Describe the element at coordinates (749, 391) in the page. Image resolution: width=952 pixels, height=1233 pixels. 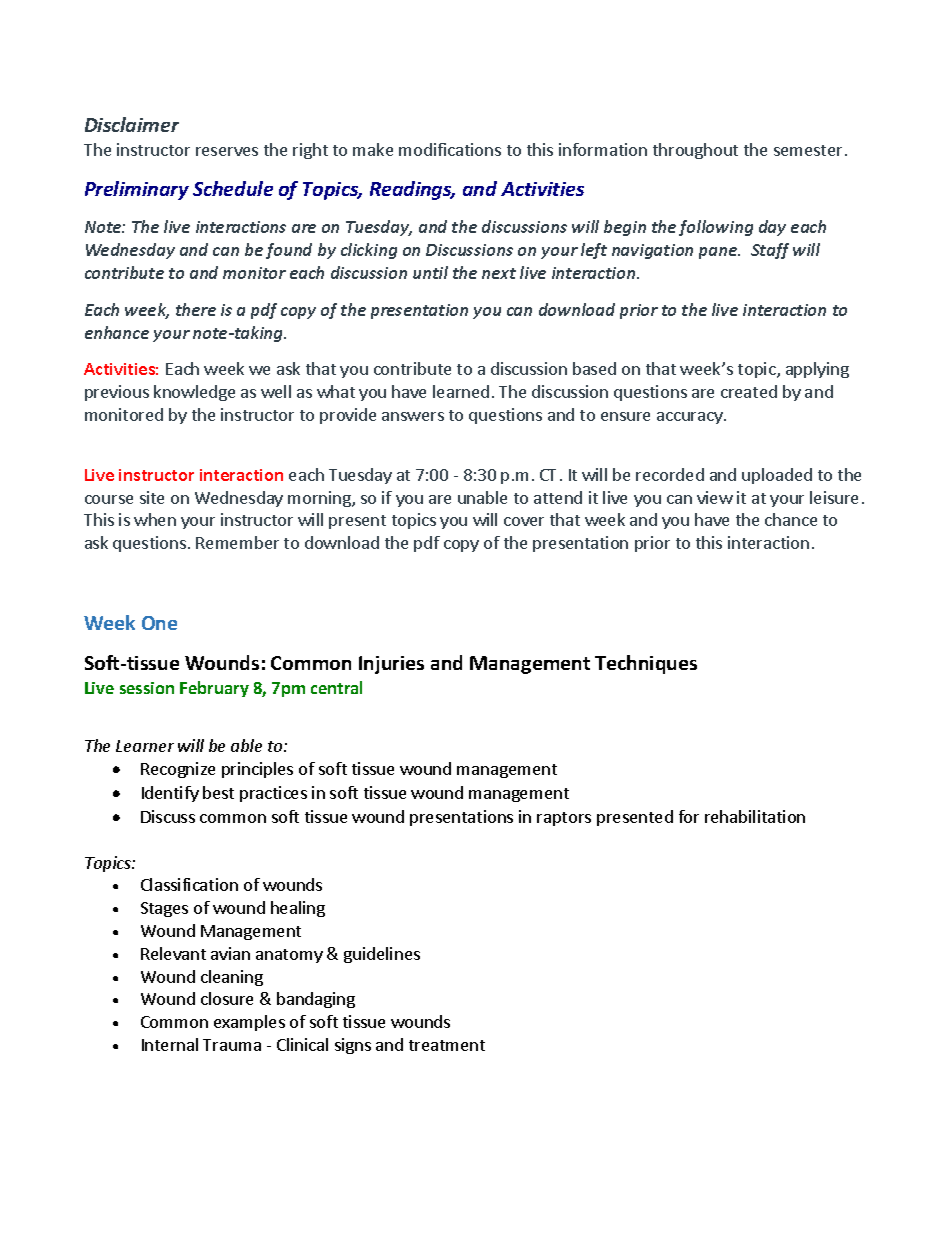
I see `created` at that location.
